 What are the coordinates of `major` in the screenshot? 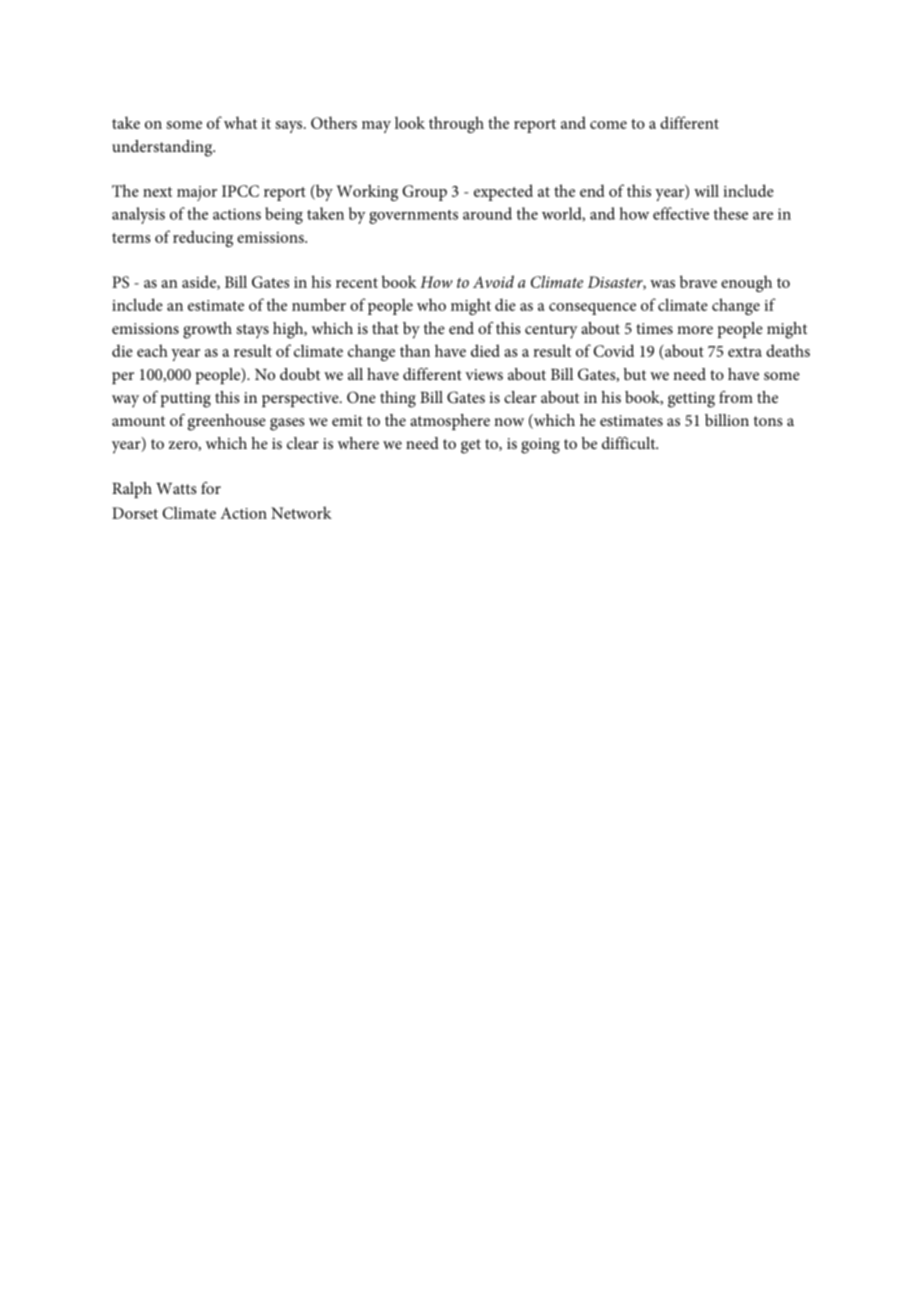 It's located at (197, 193).
